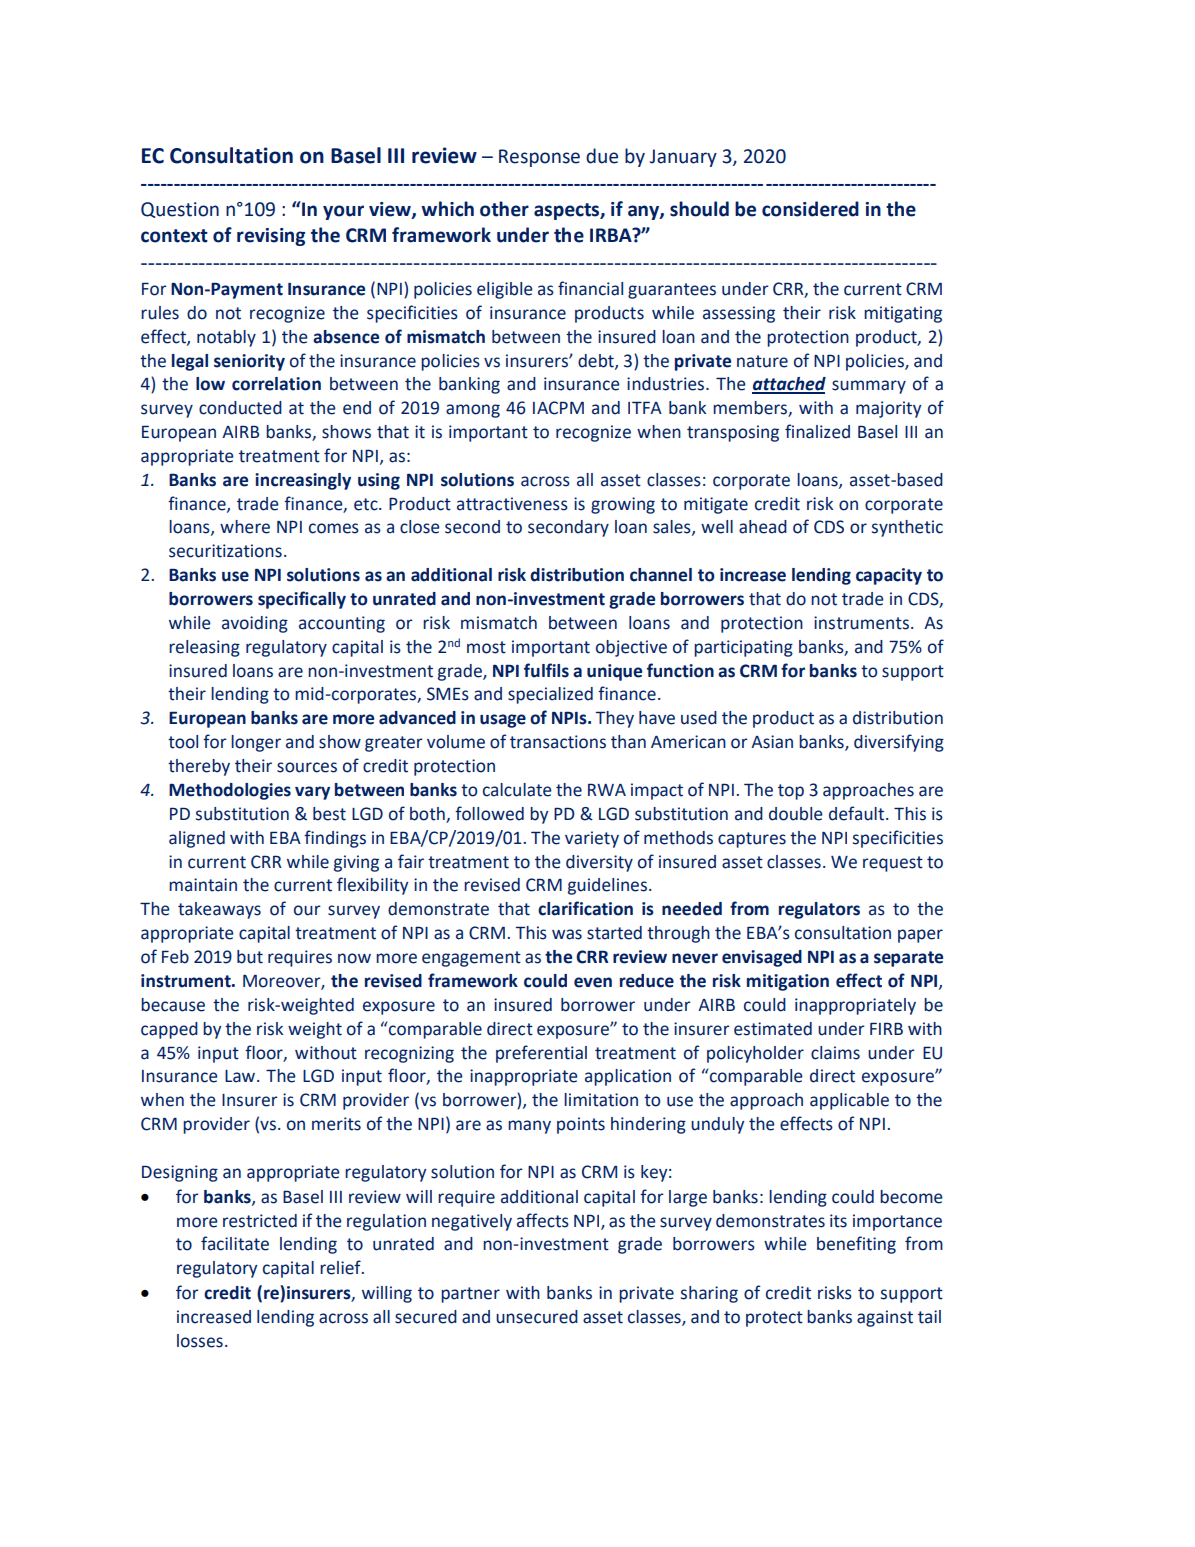 Image resolution: width=1195 pixels, height=1547 pixels. What do you see at coordinates (889, 576) in the page?
I see `capacity` at bounding box center [889, 576].
